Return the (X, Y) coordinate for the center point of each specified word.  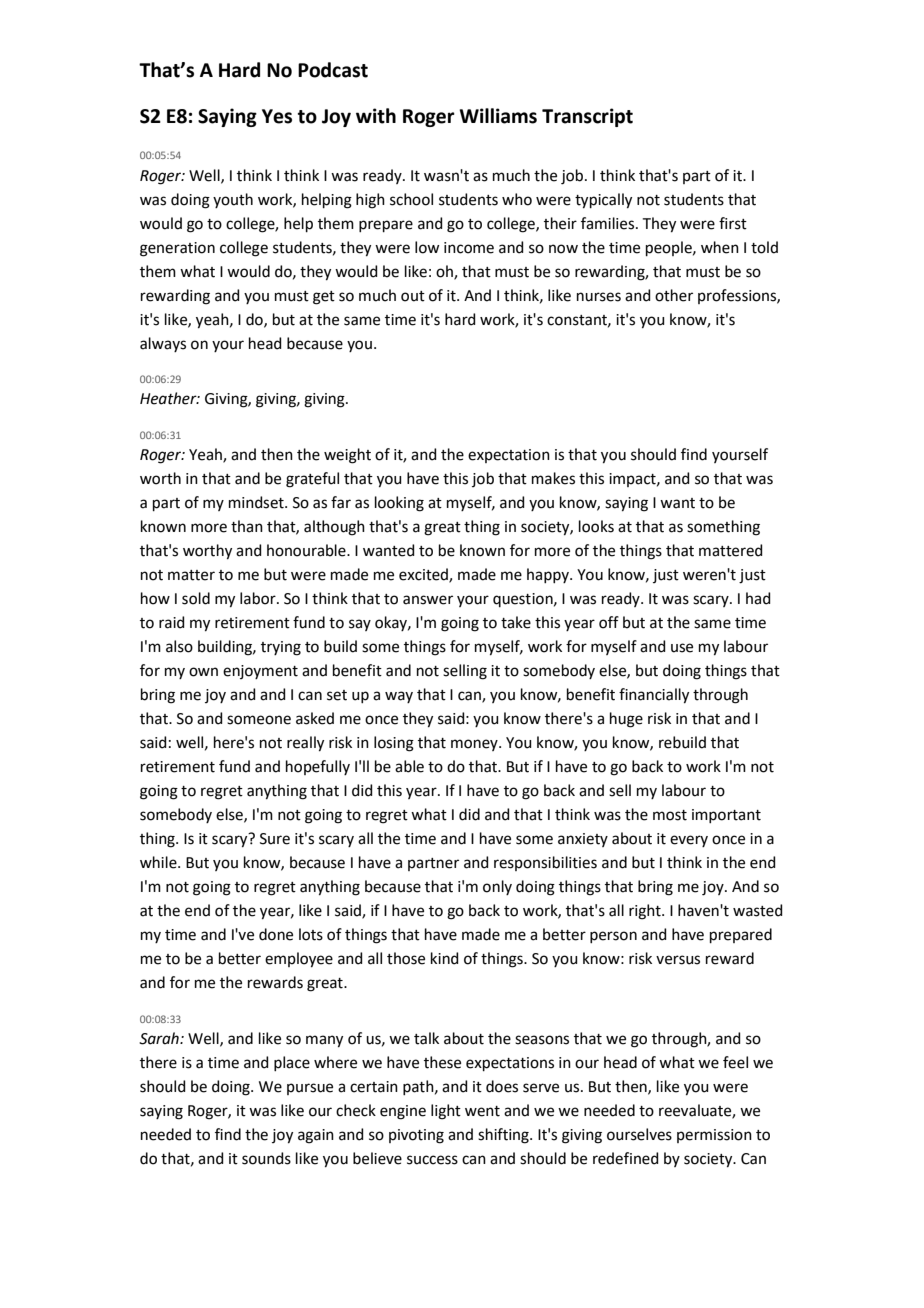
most (670, 815)
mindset (257, 502)
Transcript (587, 117)
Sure (275, 839)
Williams (498, 116)
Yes (277, 116)
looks (596, 526)
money (475, 745)
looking (399, 504)
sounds (266, 1158)
